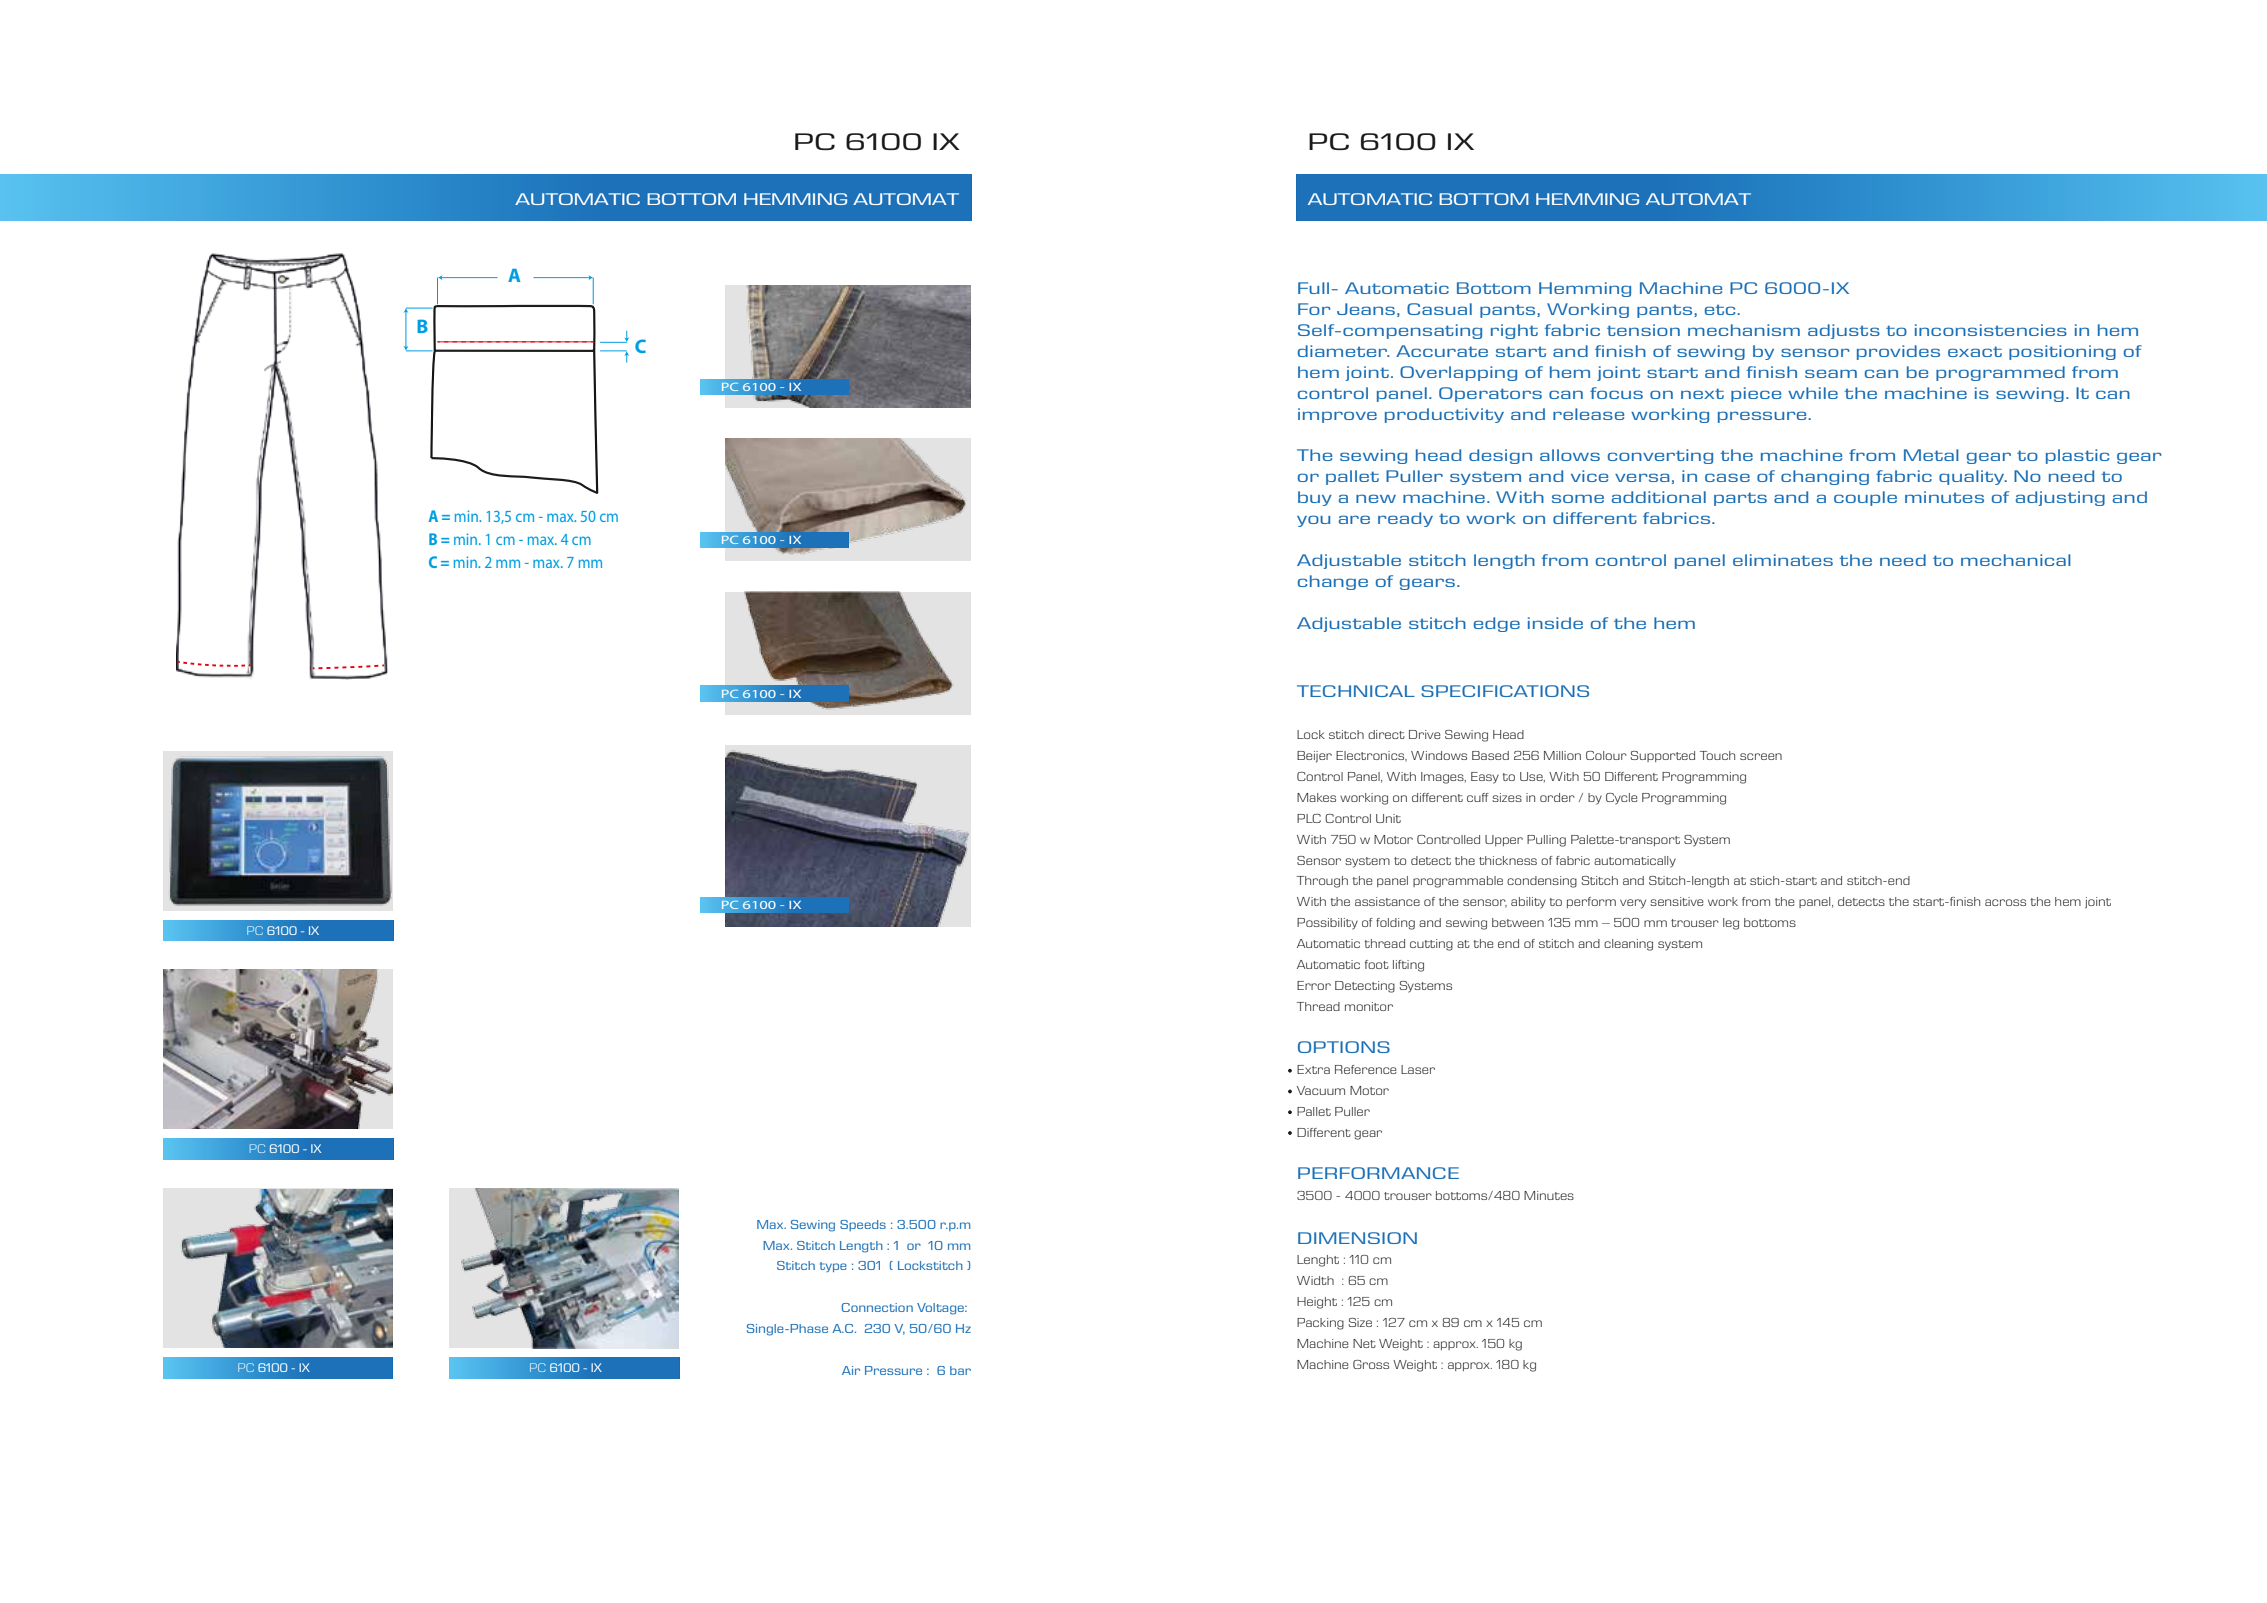  What do you see at coordinates (2005, 902) in the screenshot?
I see `across` at bounding box center [2005, 902].
